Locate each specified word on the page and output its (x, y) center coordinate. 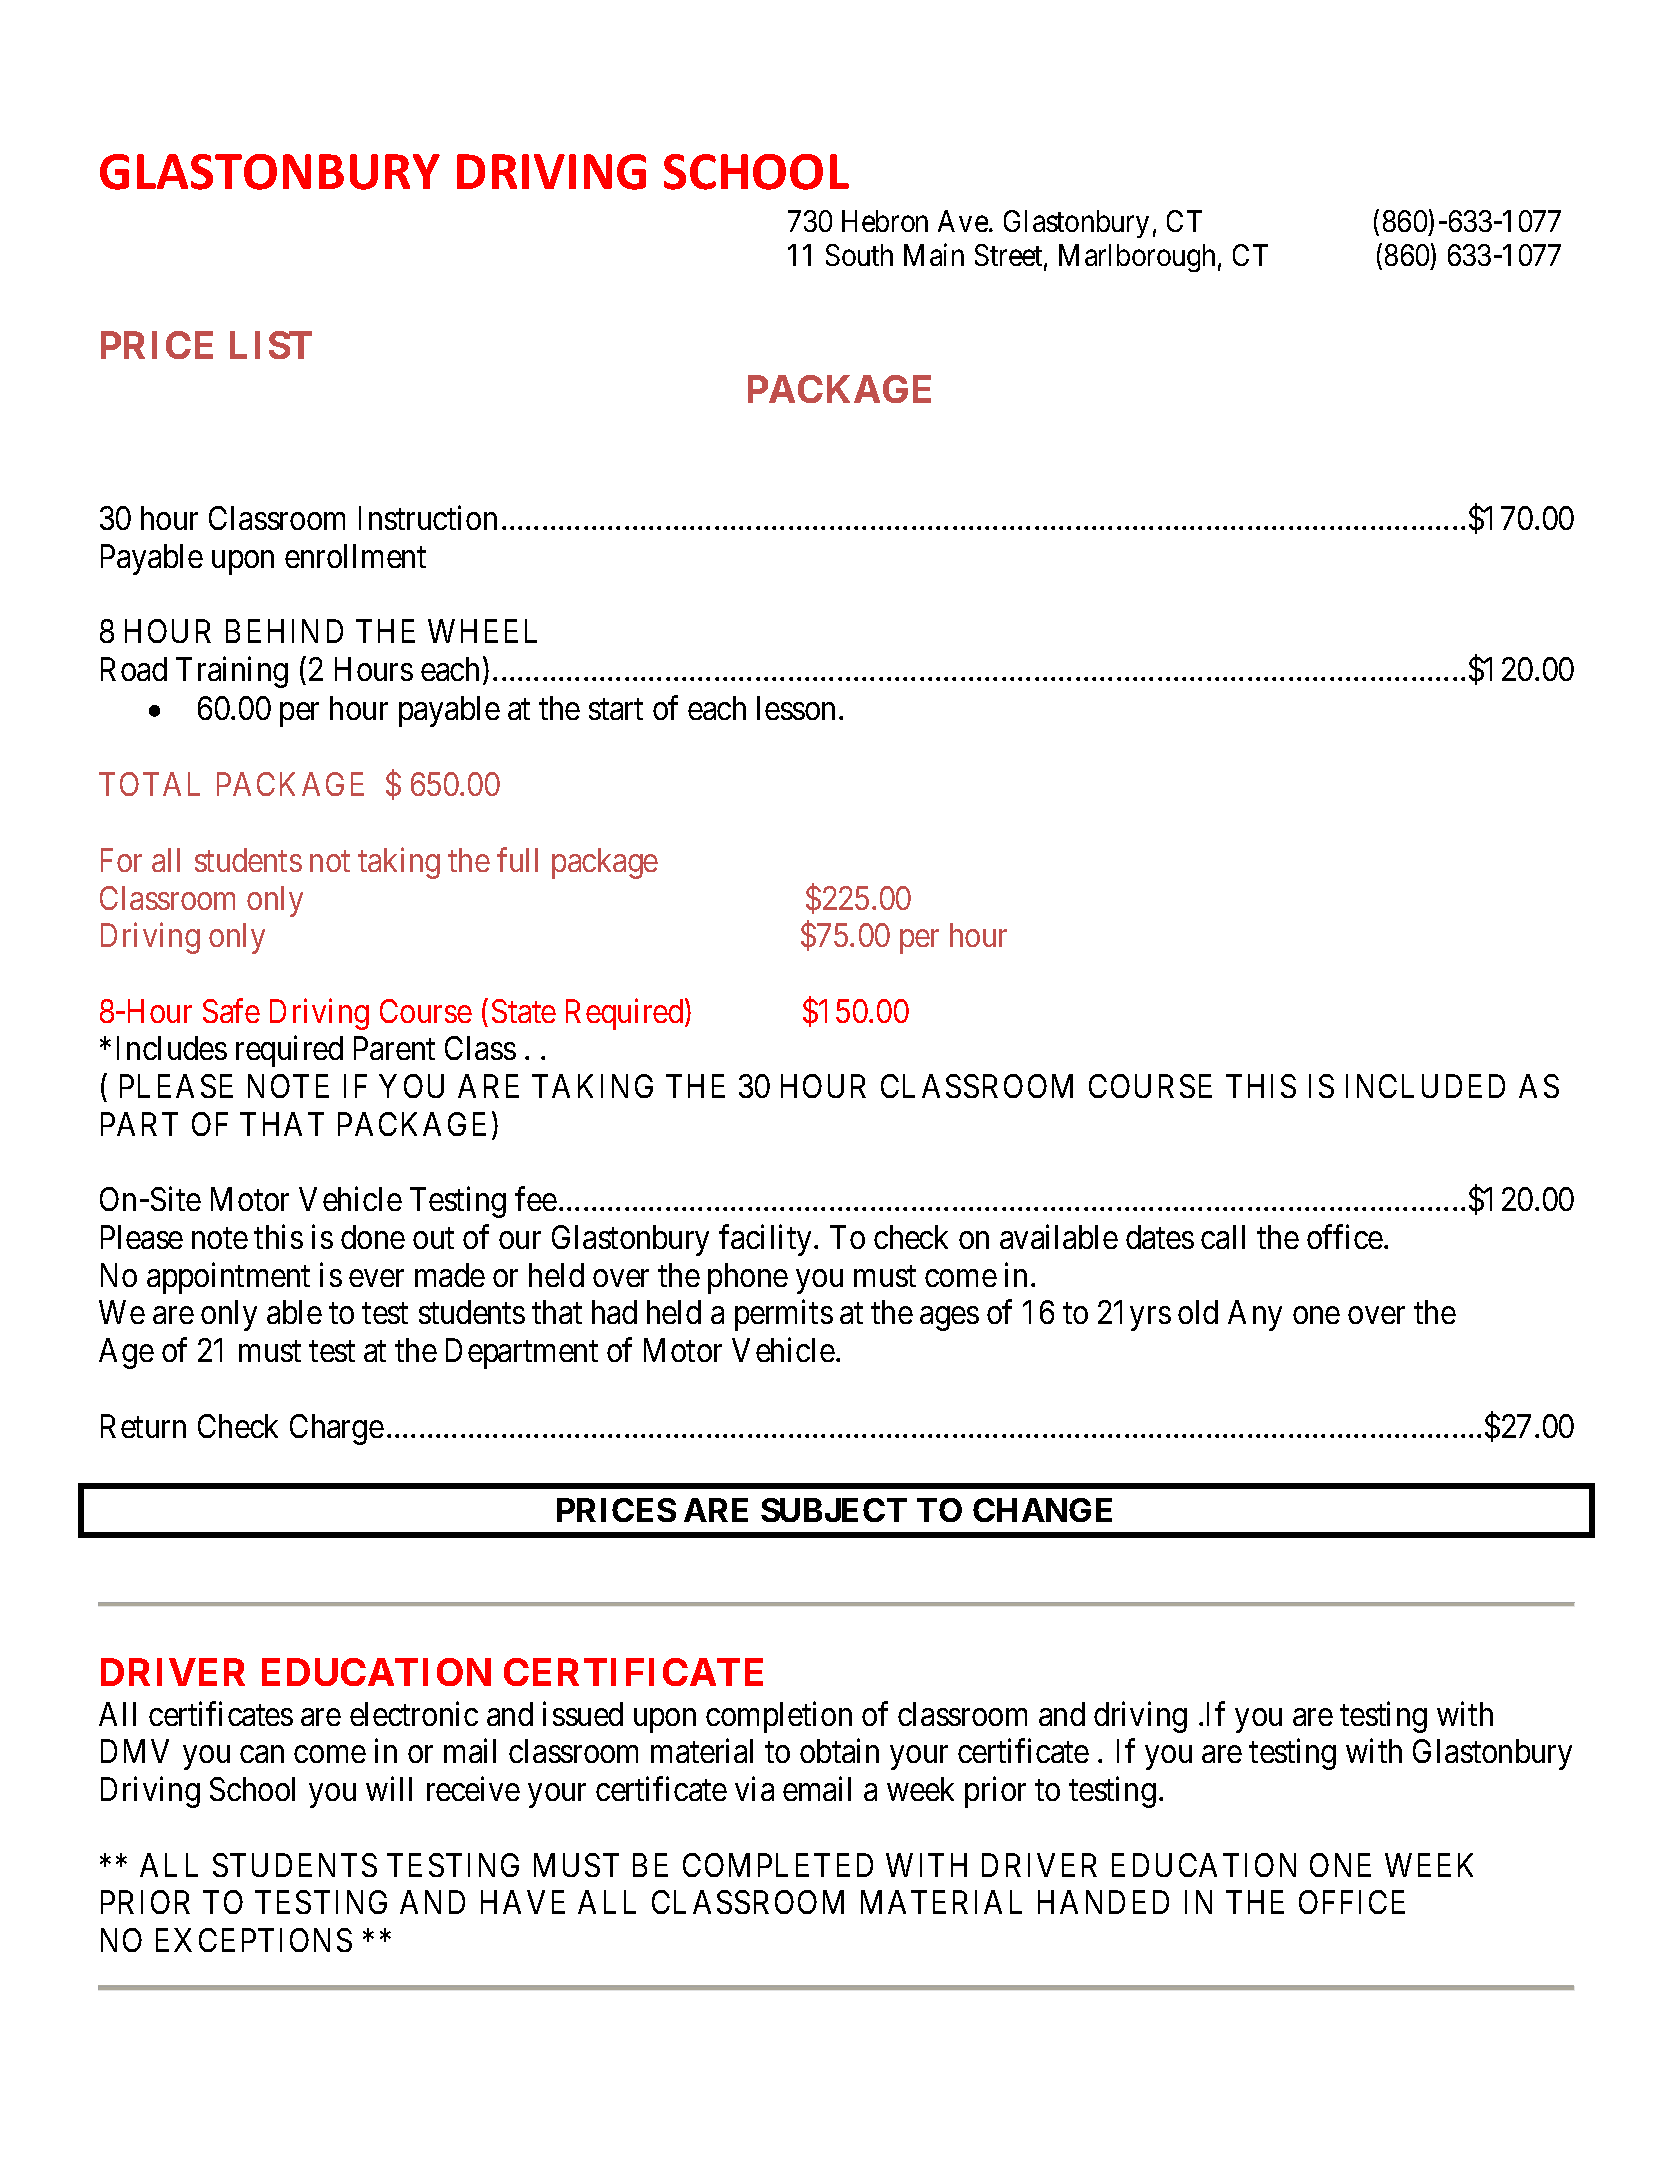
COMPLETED (778, 1865)
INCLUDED (1425, 1086)
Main (934, 255)
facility (767, 1240)
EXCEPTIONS (254, 1940)
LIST (271, 345)
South (859, 255)
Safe (231, 1010)
